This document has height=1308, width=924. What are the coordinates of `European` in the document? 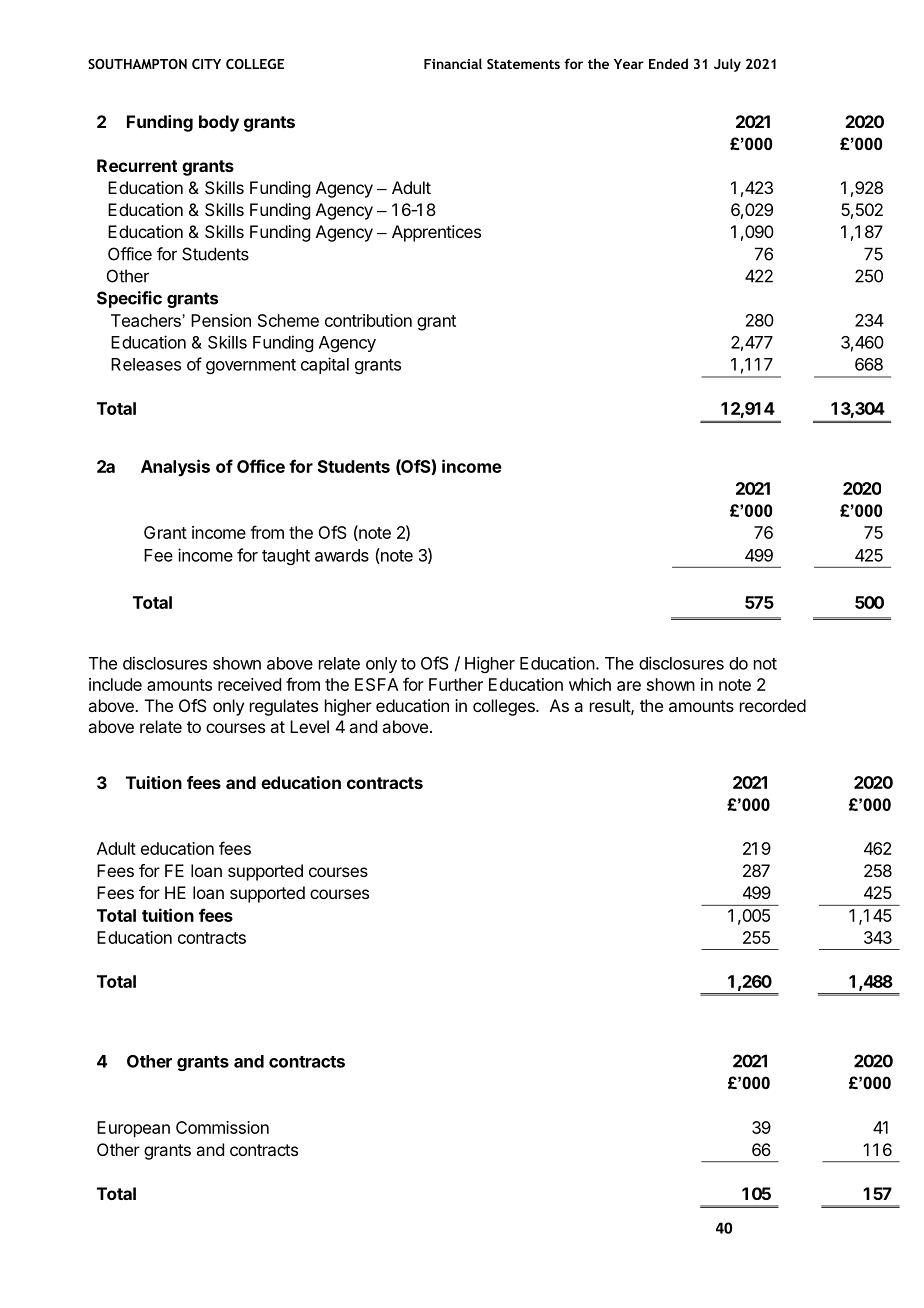 It's located at (133, 1129).
